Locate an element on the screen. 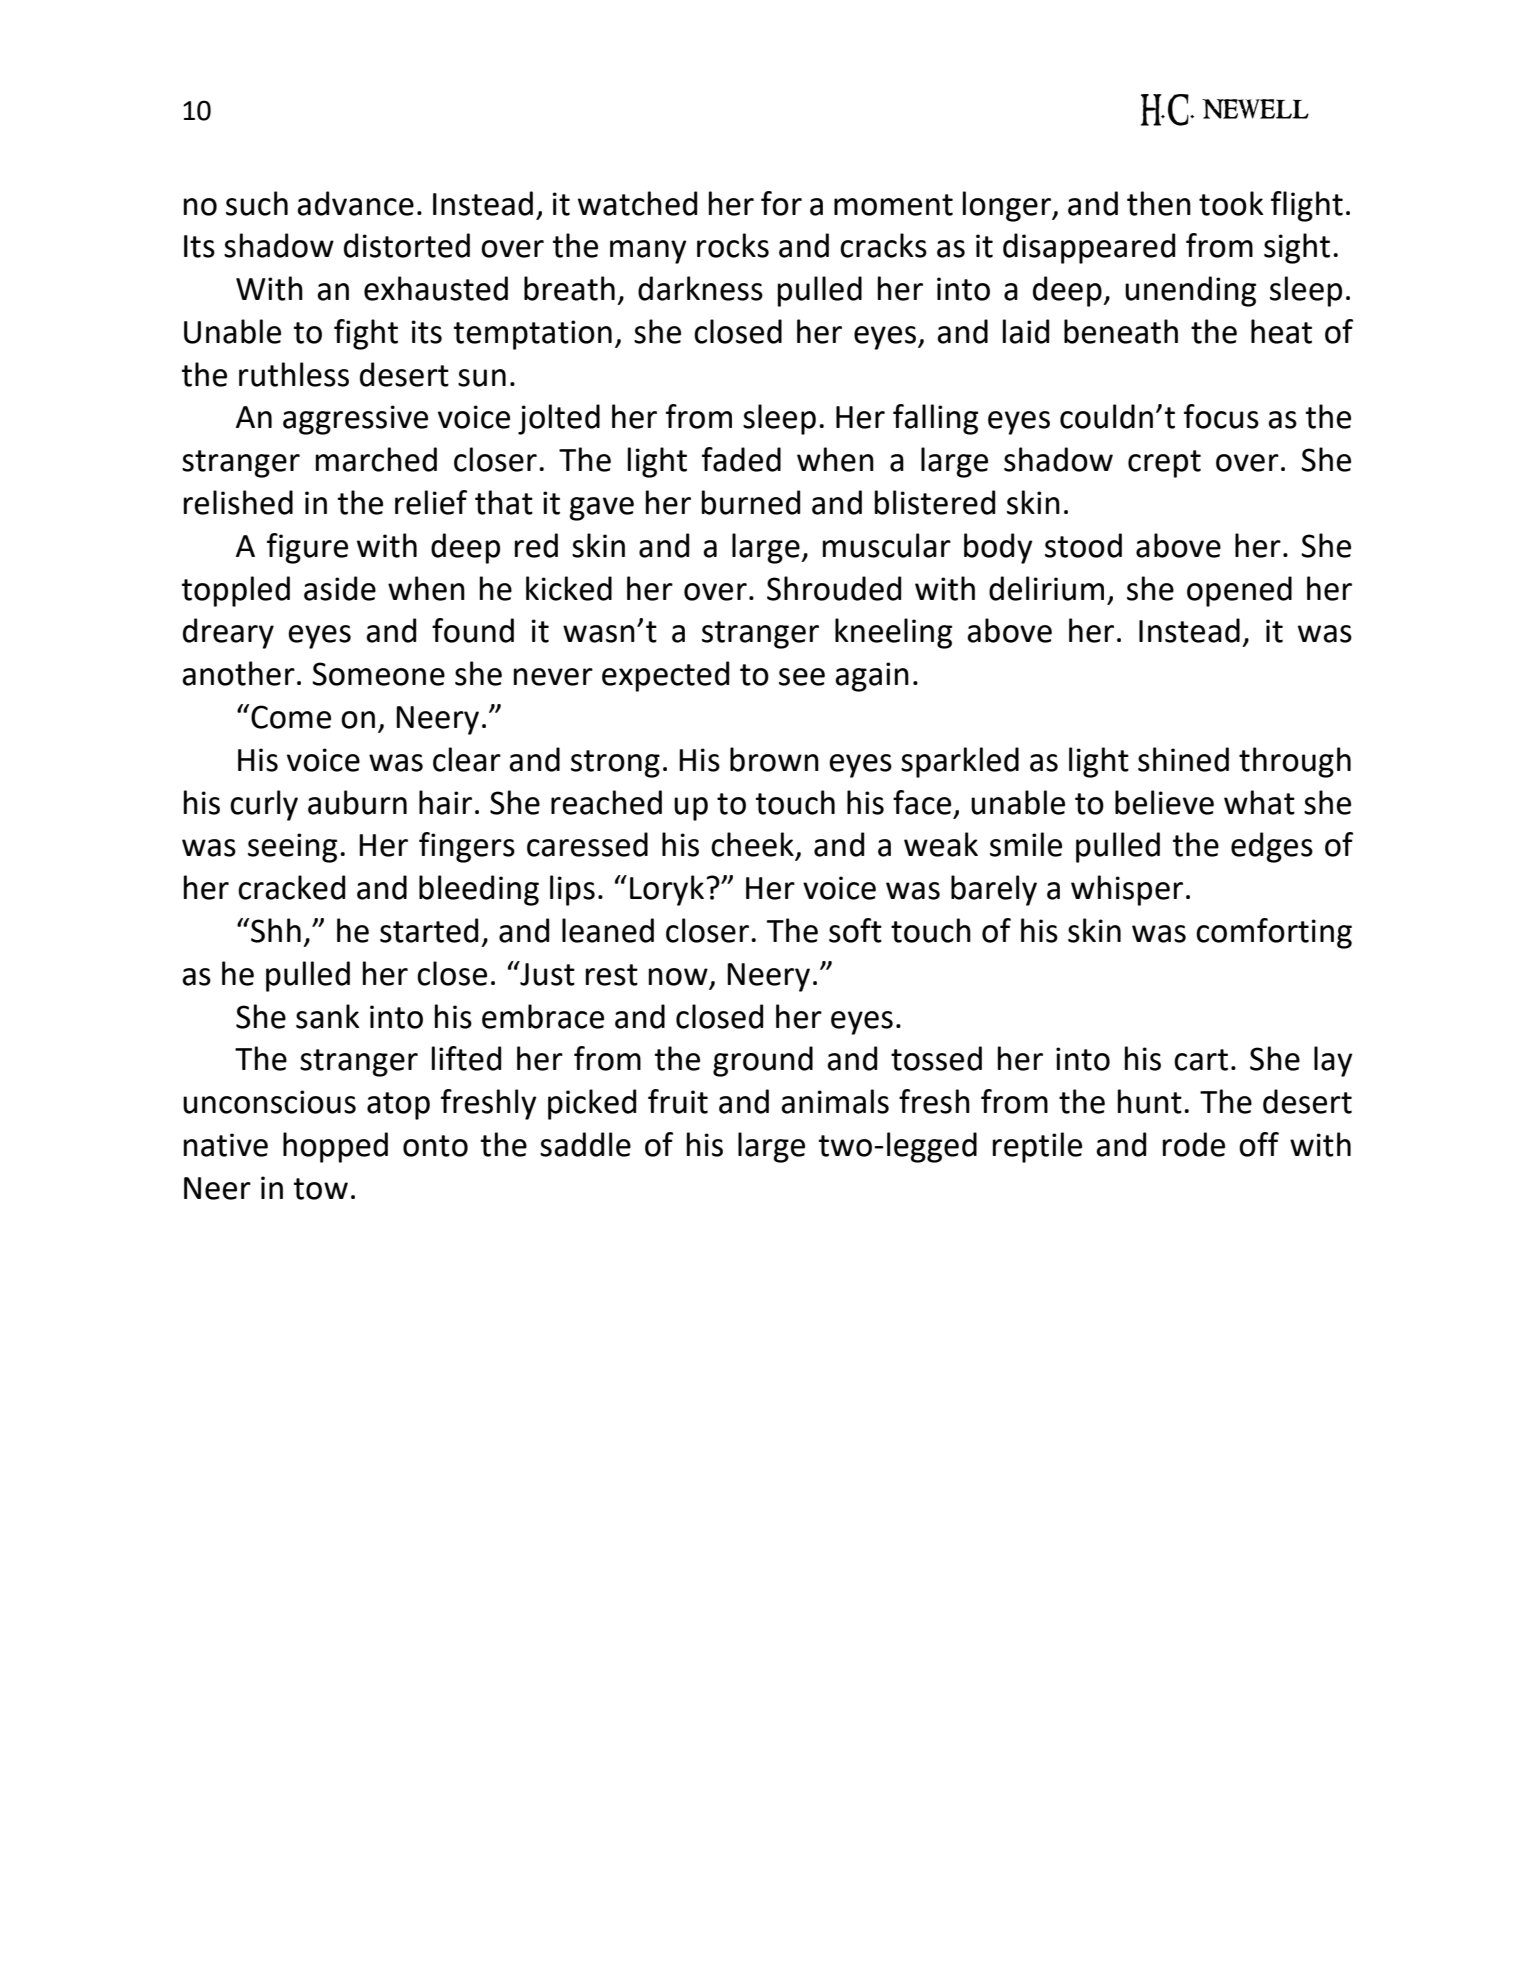  hopped is located at coordinates (335, 1147).
